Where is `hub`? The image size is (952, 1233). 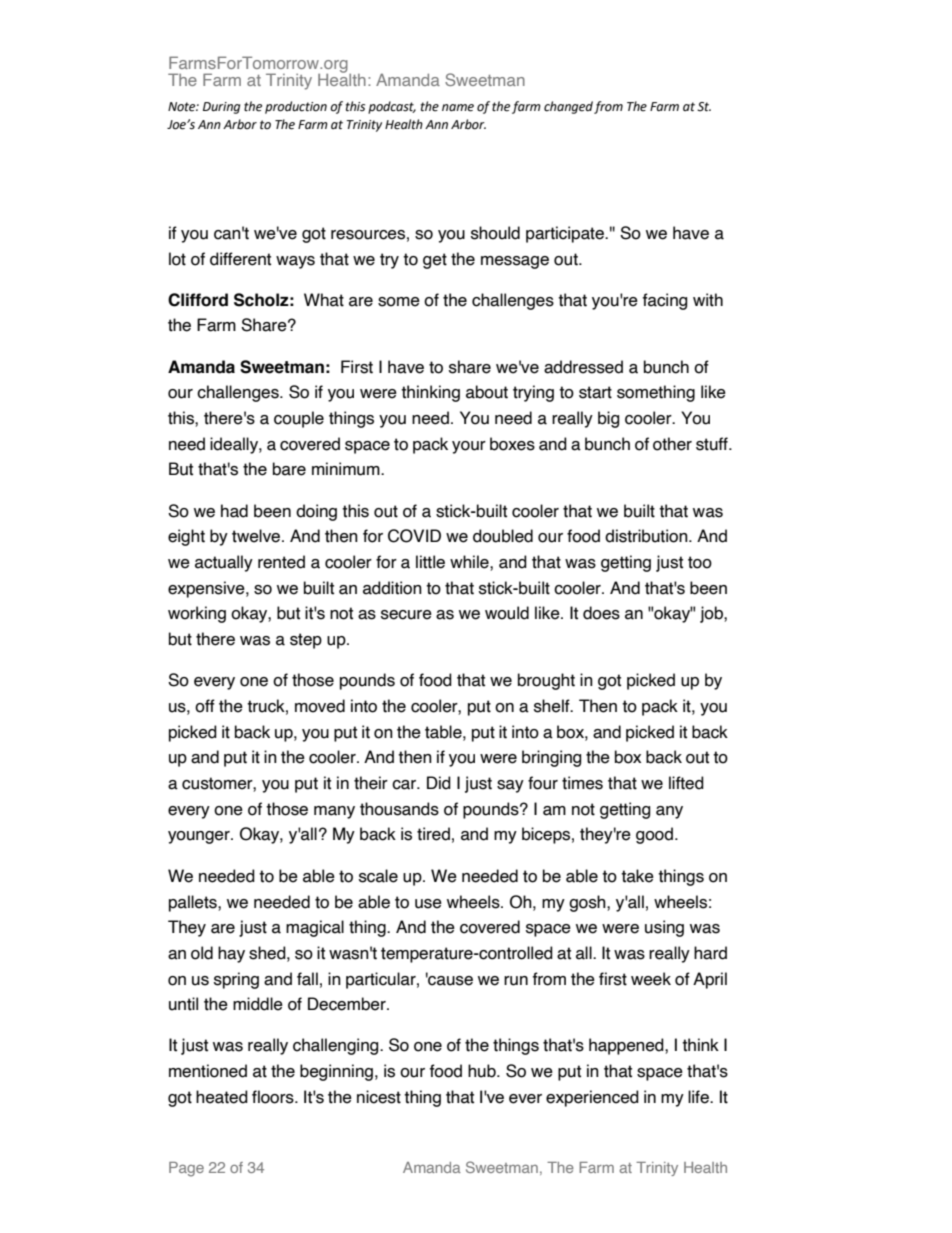 hub is located at coordinates (483, 1071).
